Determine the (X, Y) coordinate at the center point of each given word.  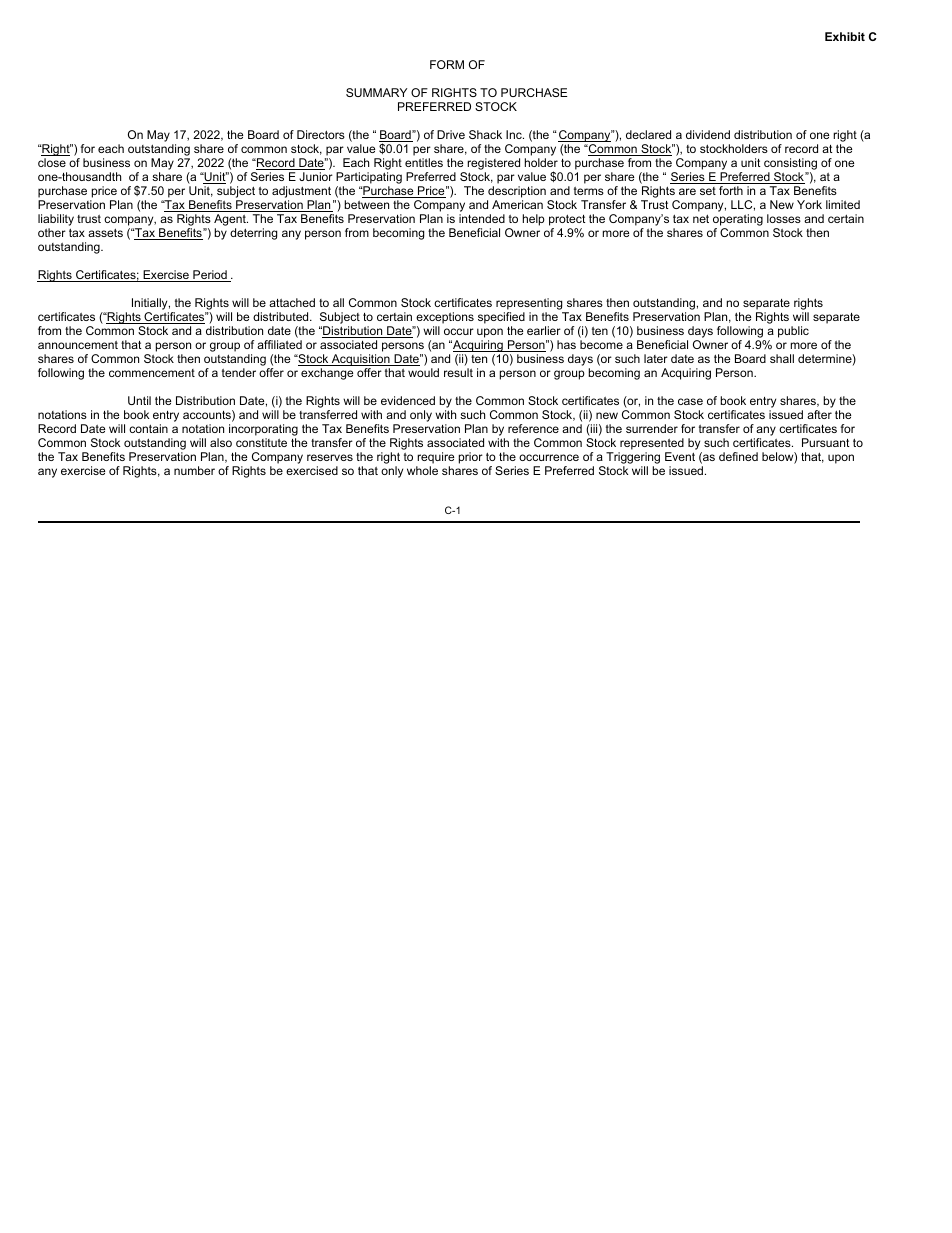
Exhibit (845, 36)
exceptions (444, 319)
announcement (78, 345)
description (516, 193)
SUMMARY (376, 92)
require (435, 459)
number (194, 470)
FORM (447, 64)
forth (731, 190)
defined (738, 456)
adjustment (303, 193)
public (793, 332)
